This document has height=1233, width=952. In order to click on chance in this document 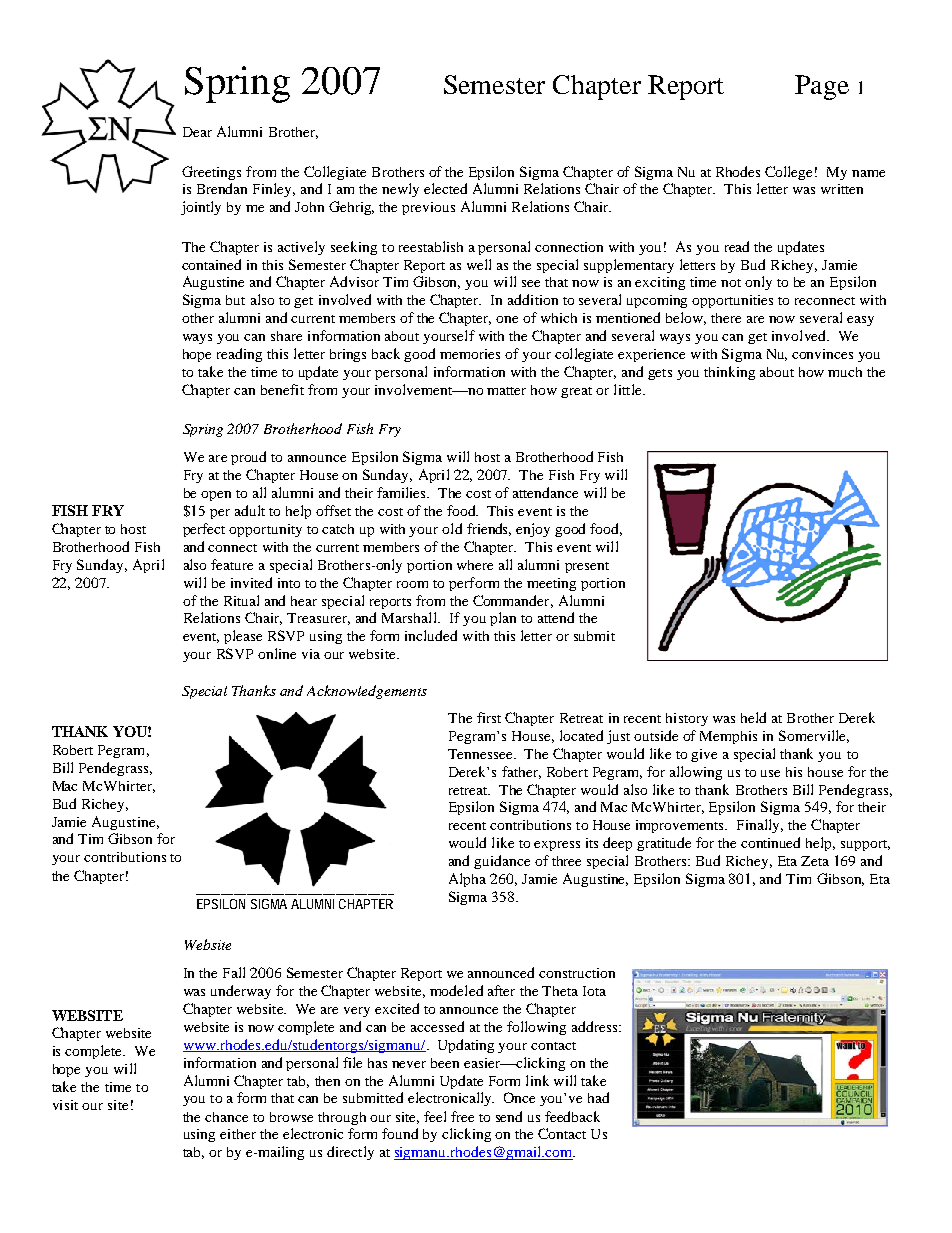, I will do `click(226, 1117)`.
